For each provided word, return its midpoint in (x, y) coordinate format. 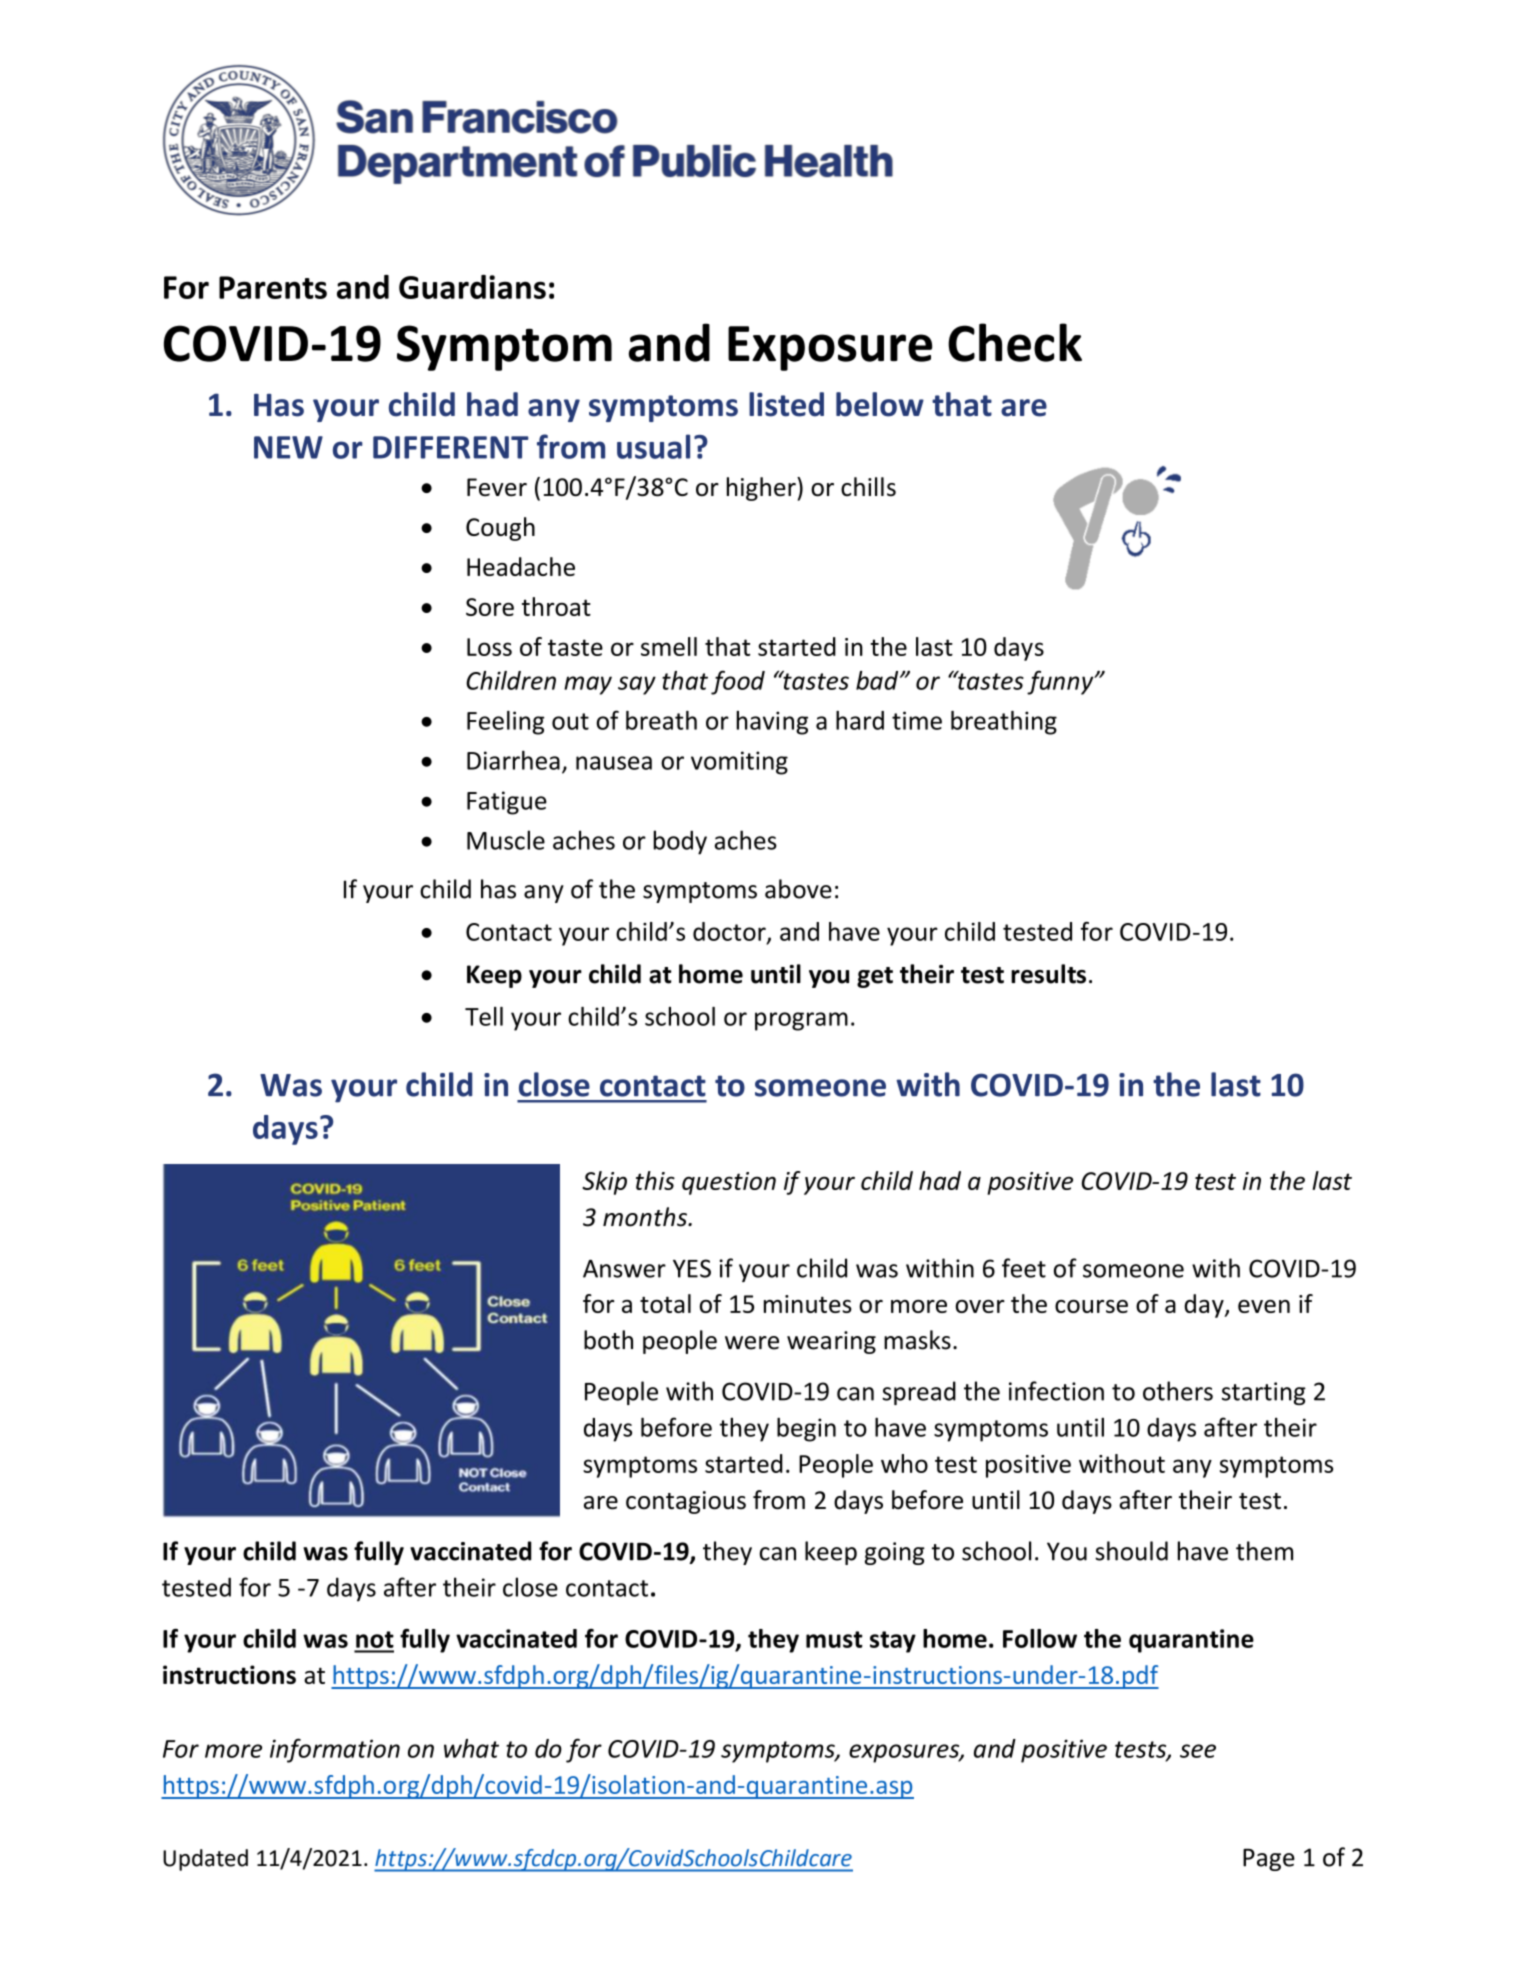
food (738, 682)
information (335, 1750)
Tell (484, 1016)
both (608, 1340)
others (1178, 1391)
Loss (489, 647)
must (834, 1639)
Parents (273, 287)
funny (1061, 682)
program (801, 1021)
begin (806, 1429)
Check (1015, 342)
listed (786, 404)
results (1048, 974)
